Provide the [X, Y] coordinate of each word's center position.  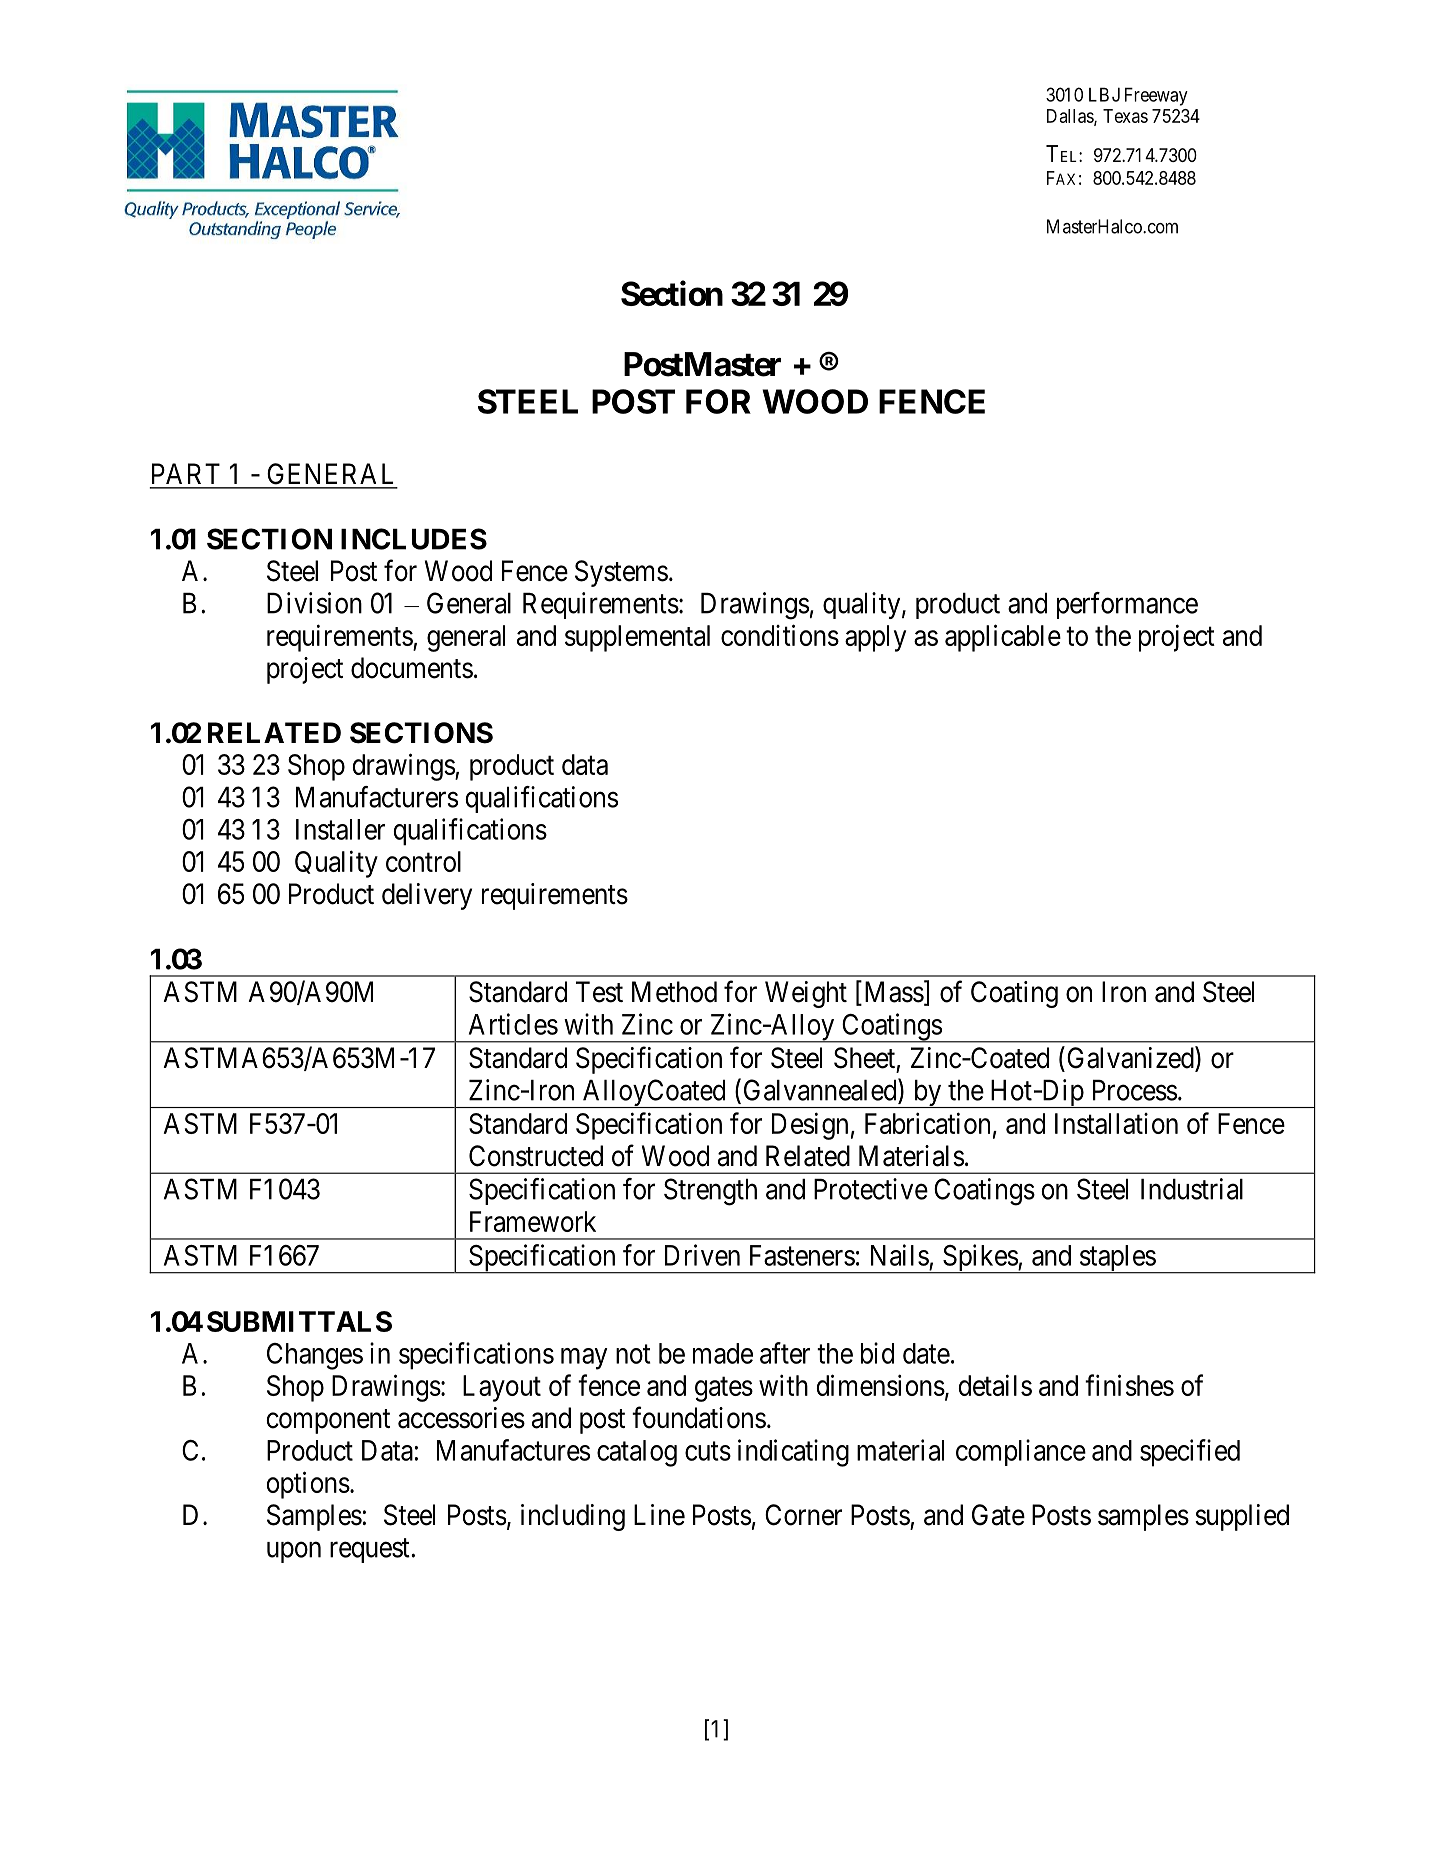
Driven [702, 1255]
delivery [427, 896]
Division [314, 603]
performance [1127, 605]
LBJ [1104, 94]
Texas [1125, 116]
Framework [533, 1221]
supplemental [637, 638]
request [371, 1551]
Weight [806, 994]
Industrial [1192, 1189]
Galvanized [1131, 1058]
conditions [780, 635]
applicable [1003, 638]
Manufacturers [377, 797]
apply [875, 638]
